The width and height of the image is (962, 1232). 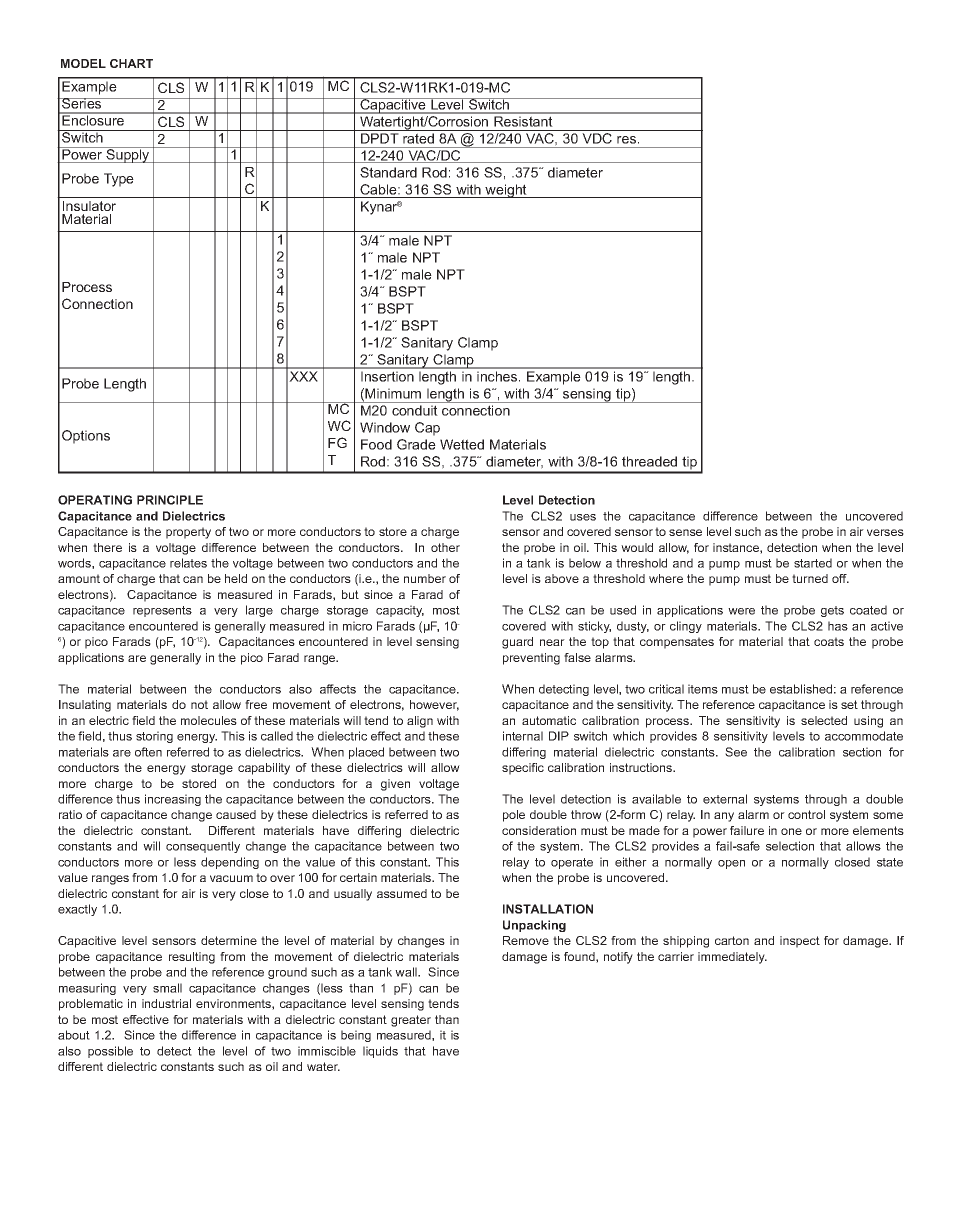 What do you see at coordinates (445, 547) in the image?
I see `other` at bounding box center [445, 547].
